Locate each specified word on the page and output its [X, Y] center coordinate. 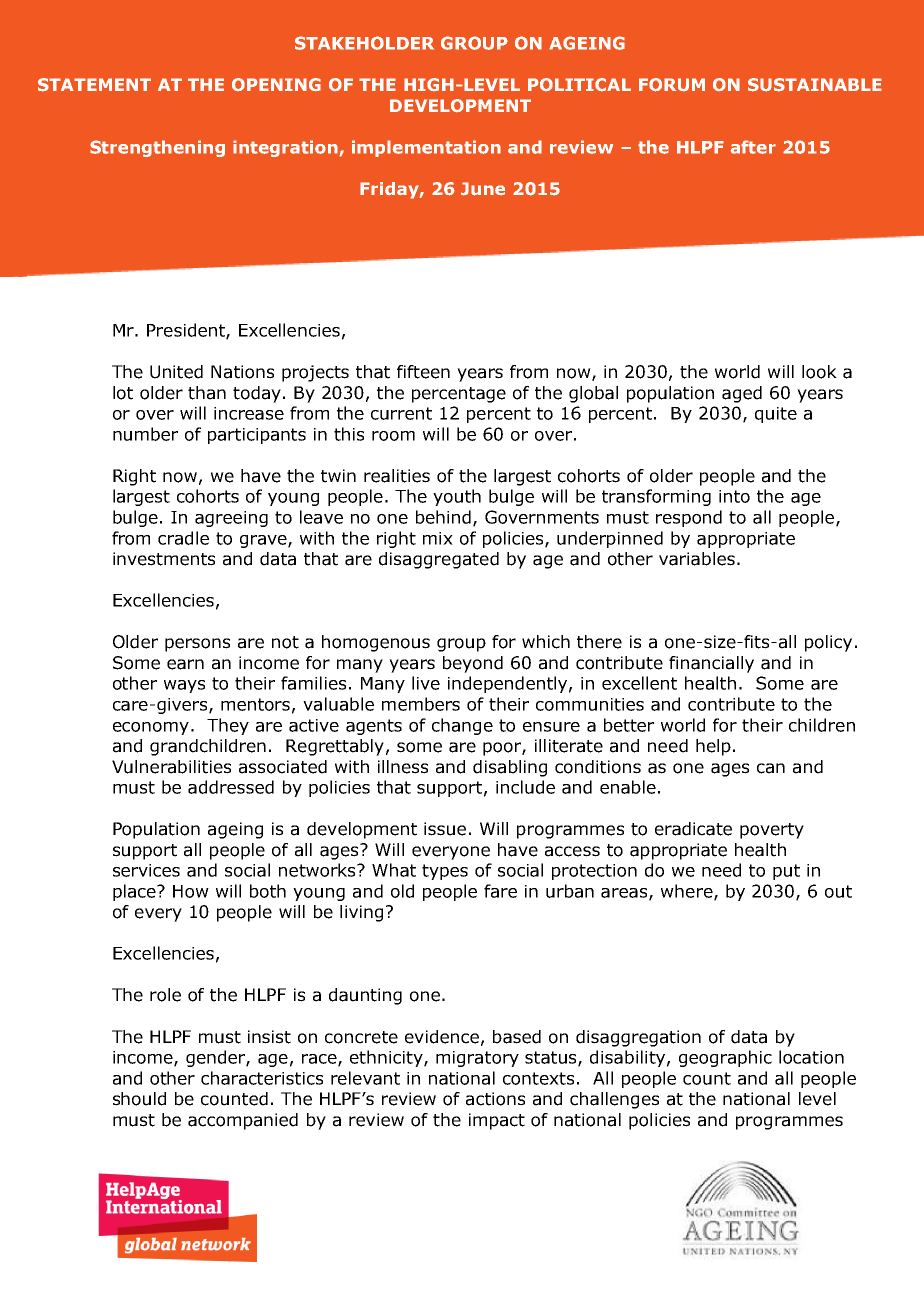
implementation [426, 148]
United [176, 372]
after [753, 147]
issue [445, 829]
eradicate [693, 829]
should [139, 1099]
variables [697, 559]
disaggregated [439, 560]
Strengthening [157, 148]
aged [742, 394]
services [146, 870]
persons [197, 645]
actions [495, 1099]
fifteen [423, 372]
